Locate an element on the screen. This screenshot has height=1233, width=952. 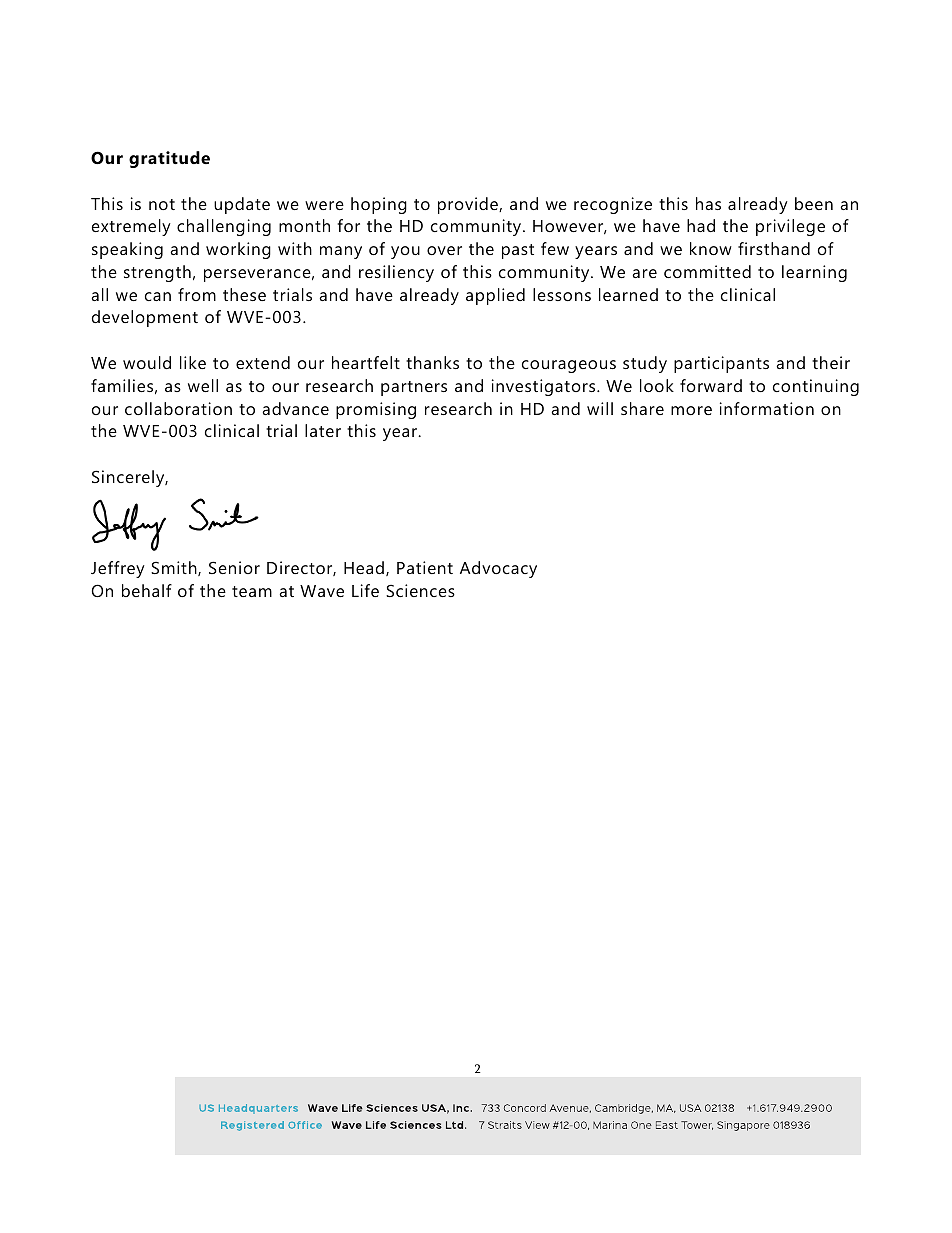
has is located at coordinates (708, 203).
